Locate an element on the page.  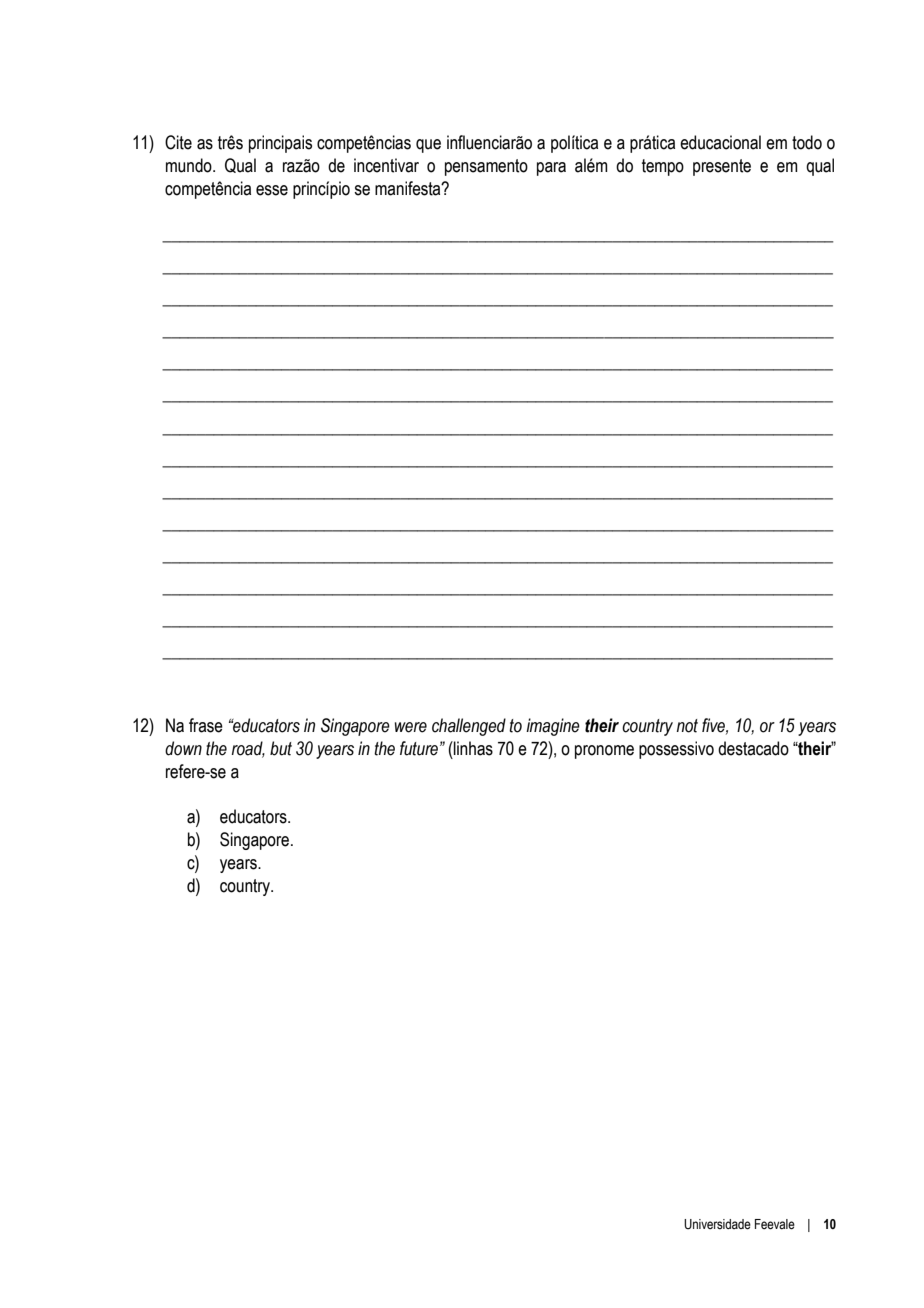
presente is located at coordinates (722, 167).
